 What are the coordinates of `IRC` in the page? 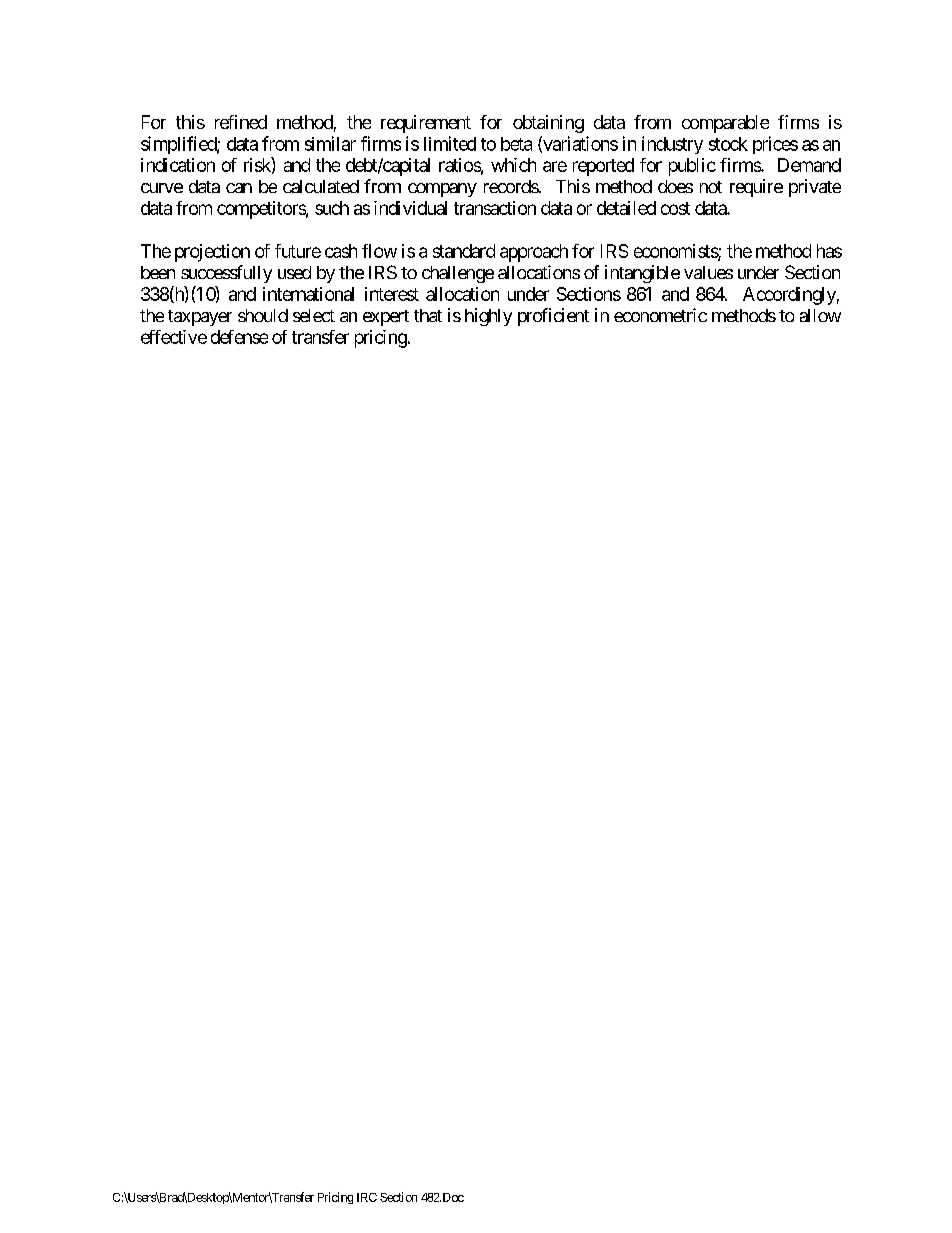 It's located at (367, 1197).
